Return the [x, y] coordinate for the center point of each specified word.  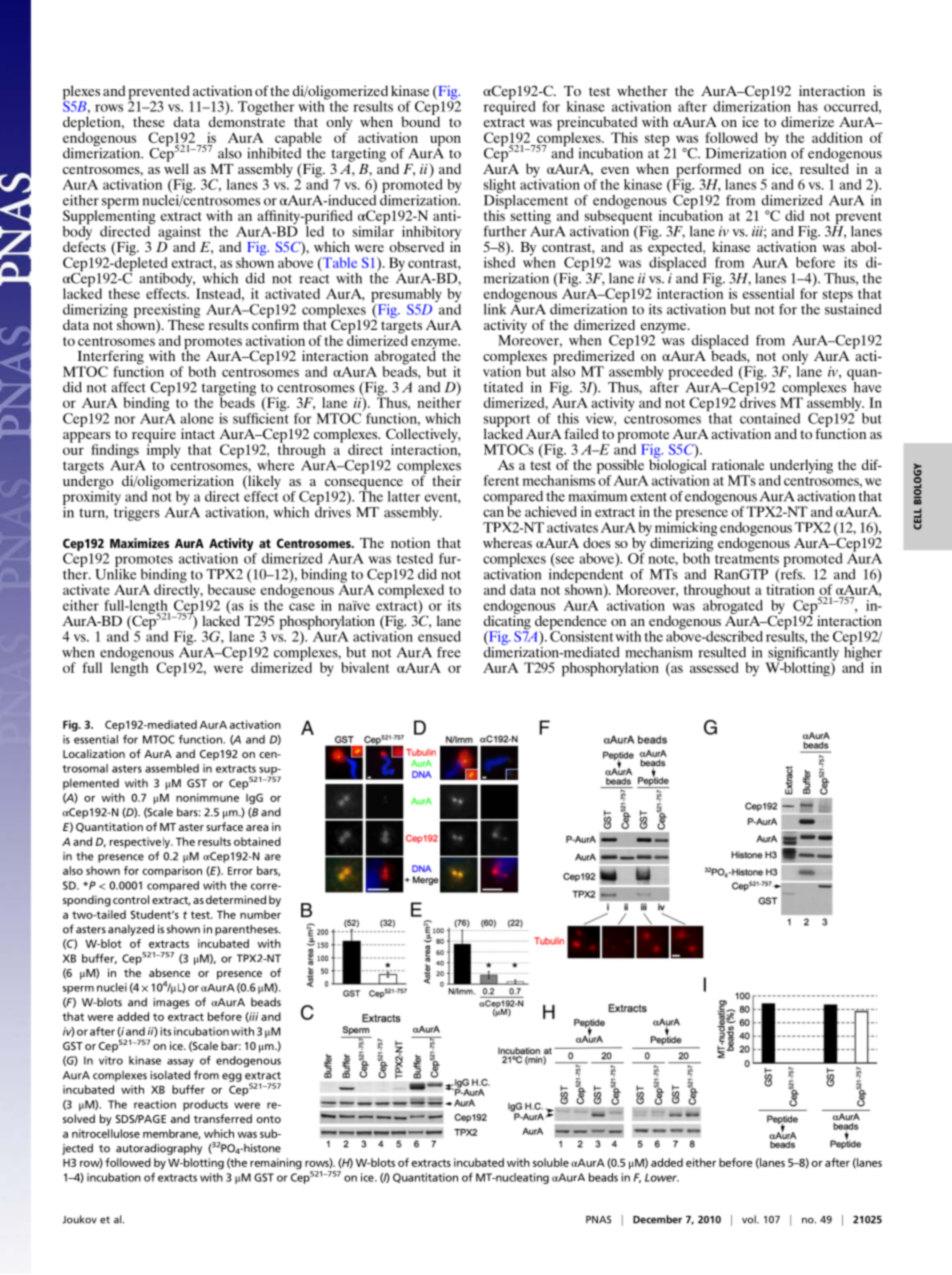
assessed [714, 667]
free [449, 652]
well [176, 167]
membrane [172, 1134]
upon [445, 142]
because [232, 588]
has [808, 106]
